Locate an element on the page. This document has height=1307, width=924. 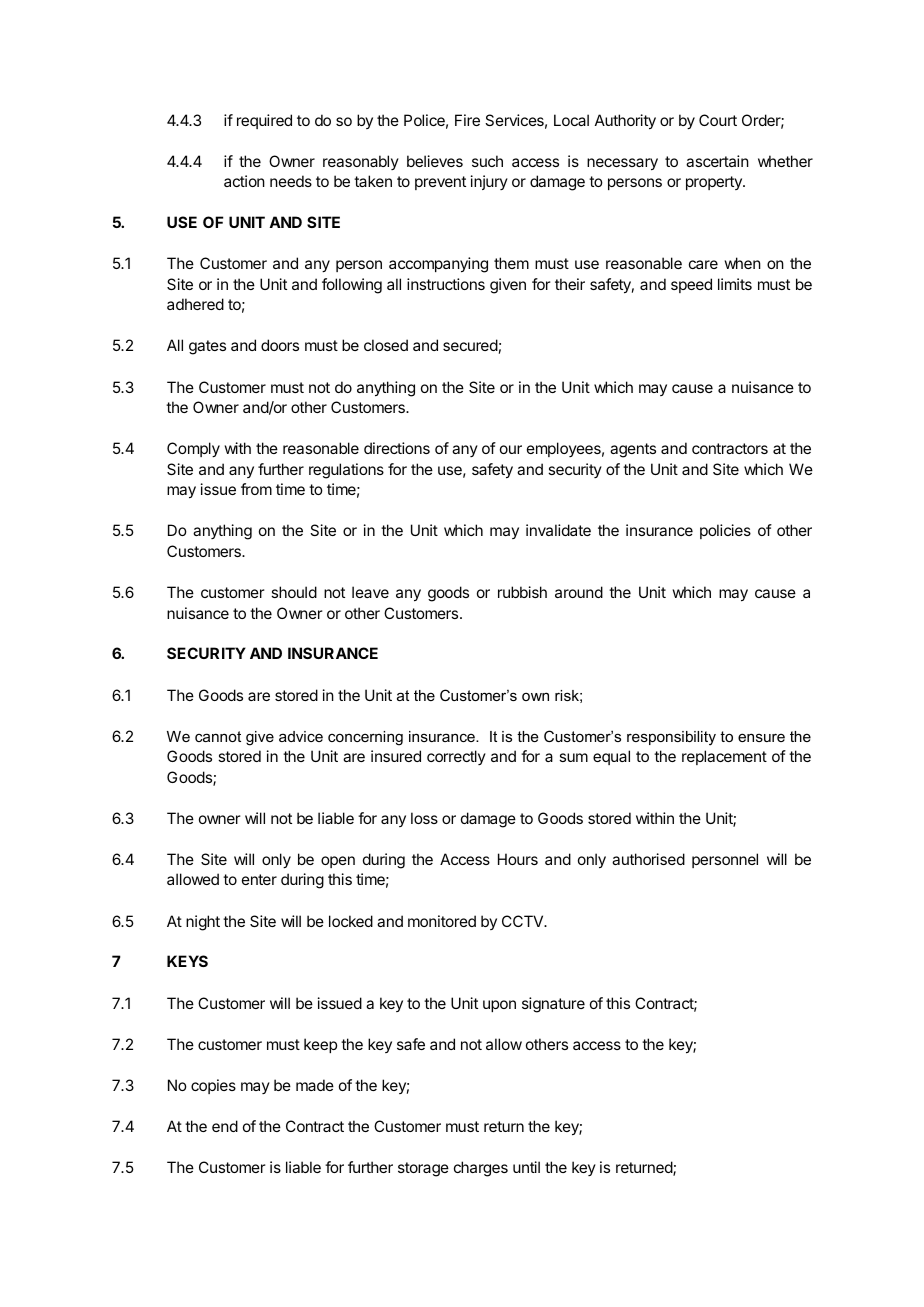
until is located at coordinates (526, 1167).
